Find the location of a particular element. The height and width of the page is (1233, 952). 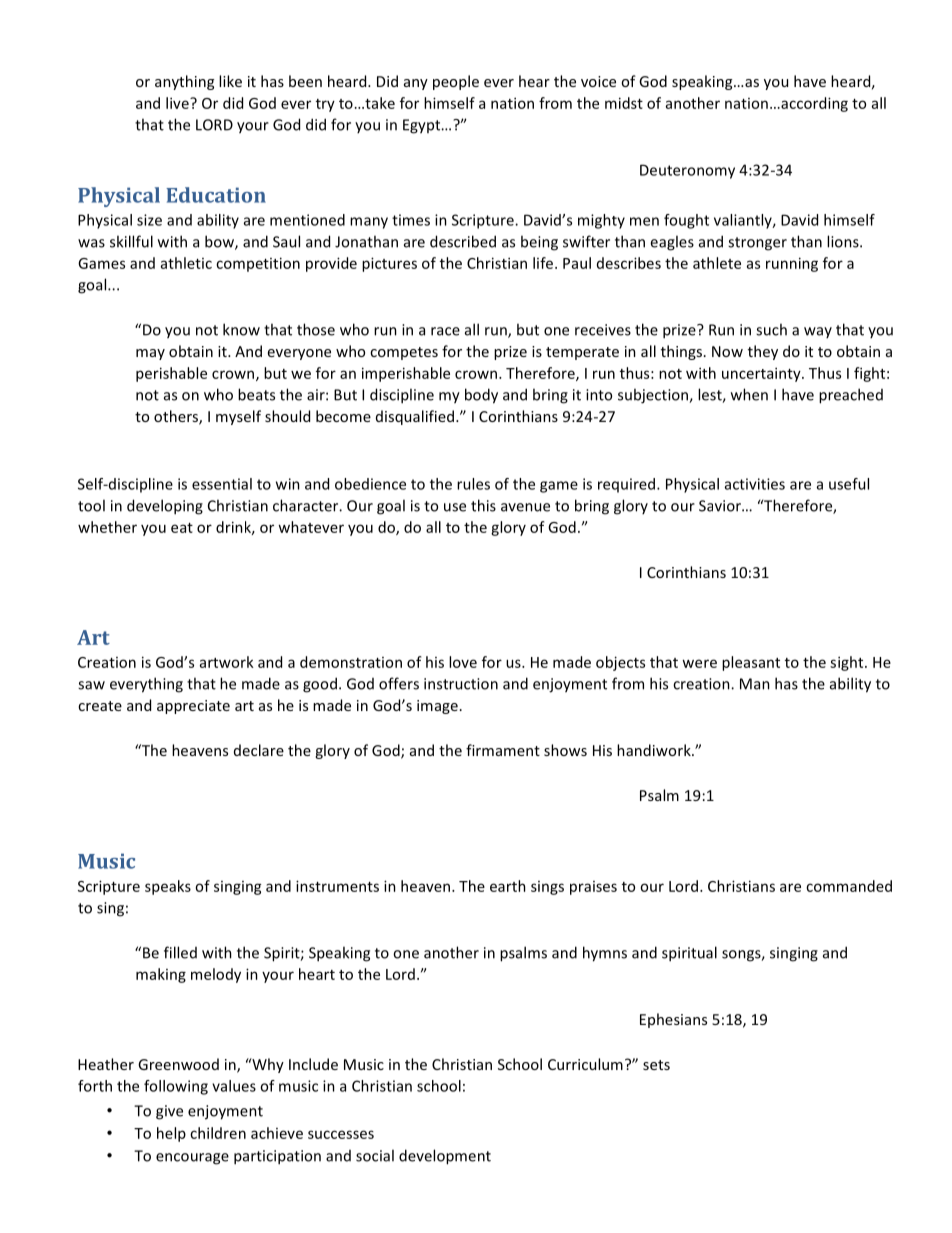

love is located at coordinates (463, 662).
